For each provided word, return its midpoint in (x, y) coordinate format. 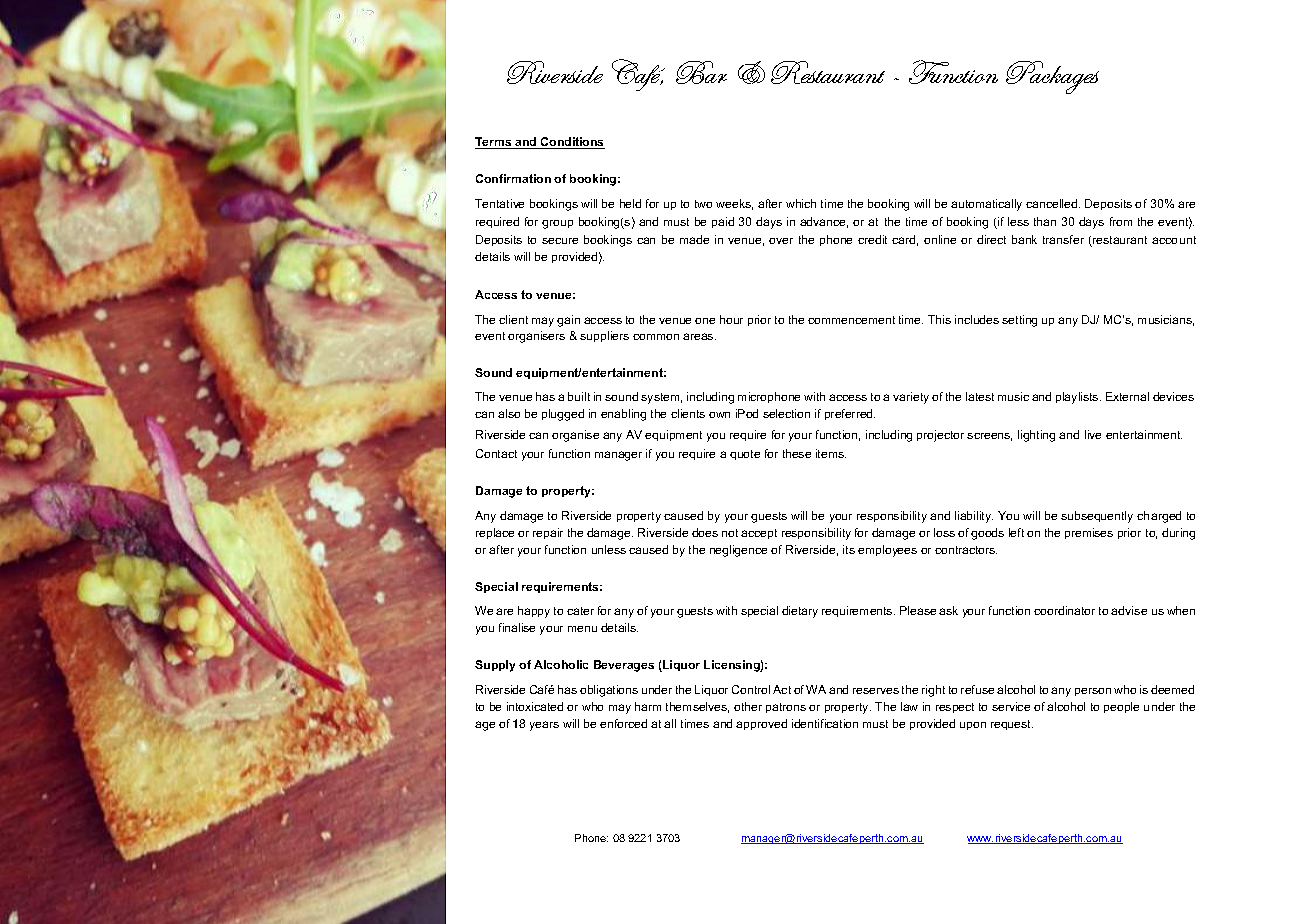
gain (568, 321)
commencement (851, 320)
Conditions (572, 143)
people (1121, 707)
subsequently (1097, 517)
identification (825, 723)
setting (1019, 321)
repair (548, 533)
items (831, 453)
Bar (701, 72)
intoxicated (535, 706)
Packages (1052, 77)
